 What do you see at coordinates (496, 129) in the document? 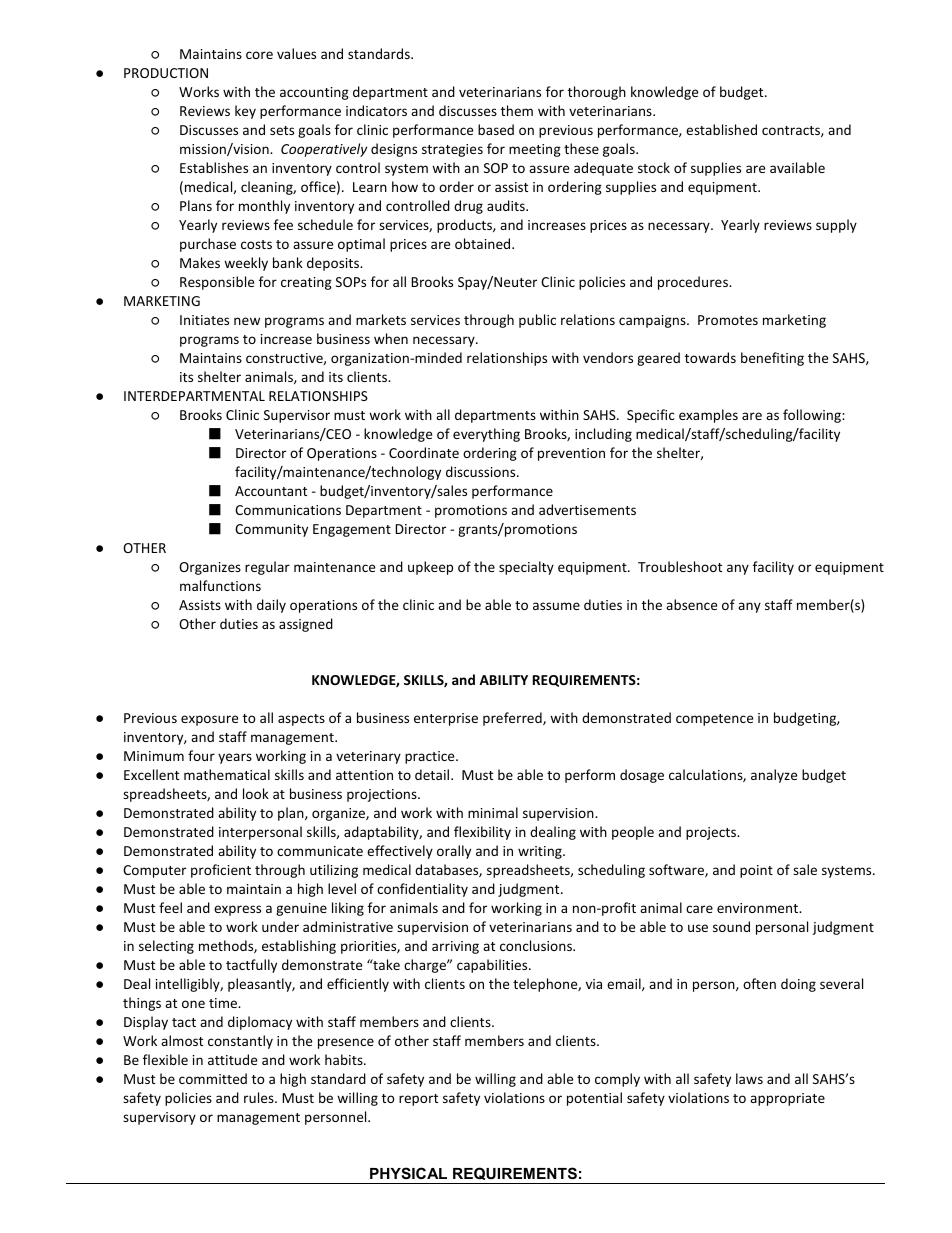
I see `based` at bounding box center [496, 129].
